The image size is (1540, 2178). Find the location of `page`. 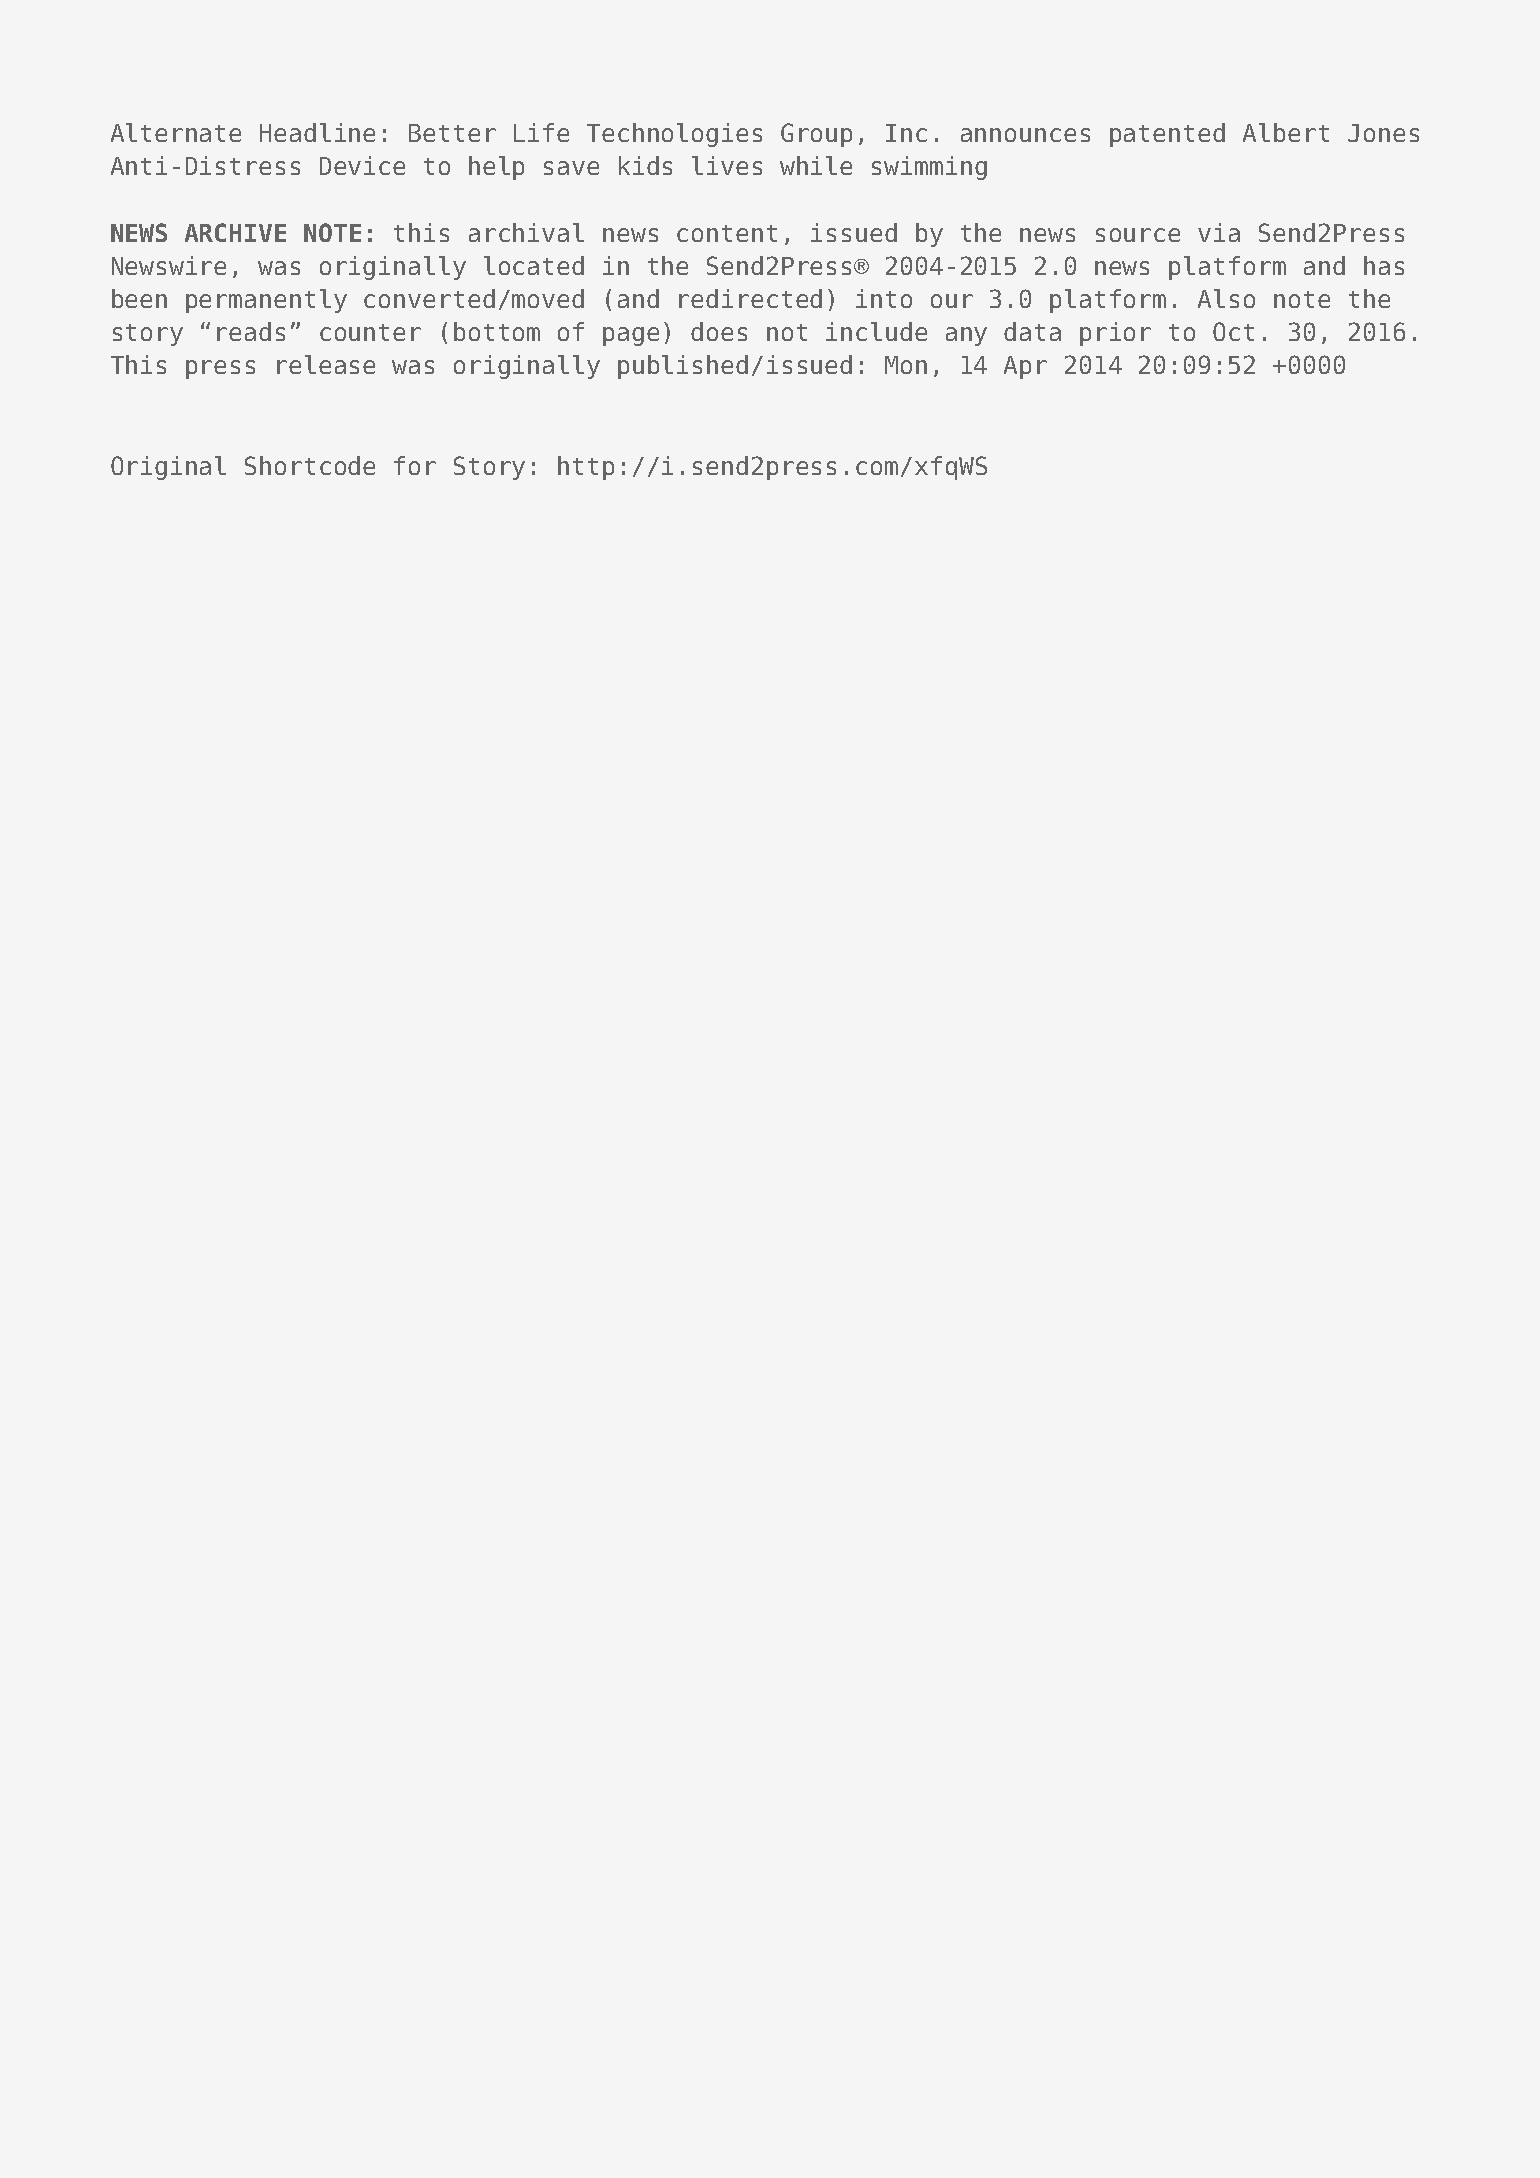

page is located at coordinates (631, 336).
